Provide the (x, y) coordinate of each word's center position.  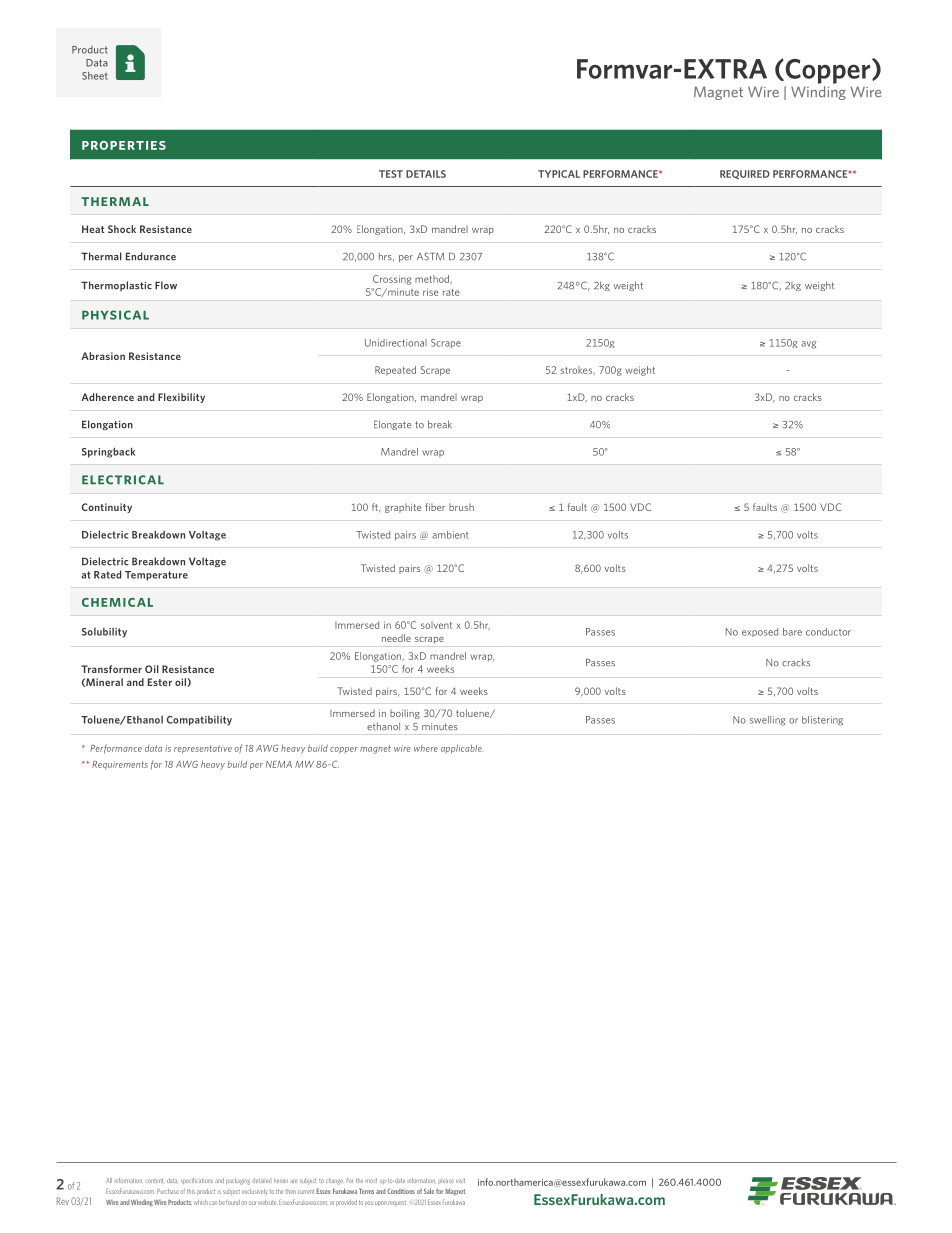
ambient (450, 535)
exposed (760, 632)
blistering (822, 721)
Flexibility (181, 398)
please (447, 1181)
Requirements (120, 765)
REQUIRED (745, 174)
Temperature (156, 576)
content (154, 1181)
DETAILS (426, 174)
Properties (124, 145)
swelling (768, 721)
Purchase (168, 1191)
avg (809, 345)
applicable (462, 749)
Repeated (395, 371)
